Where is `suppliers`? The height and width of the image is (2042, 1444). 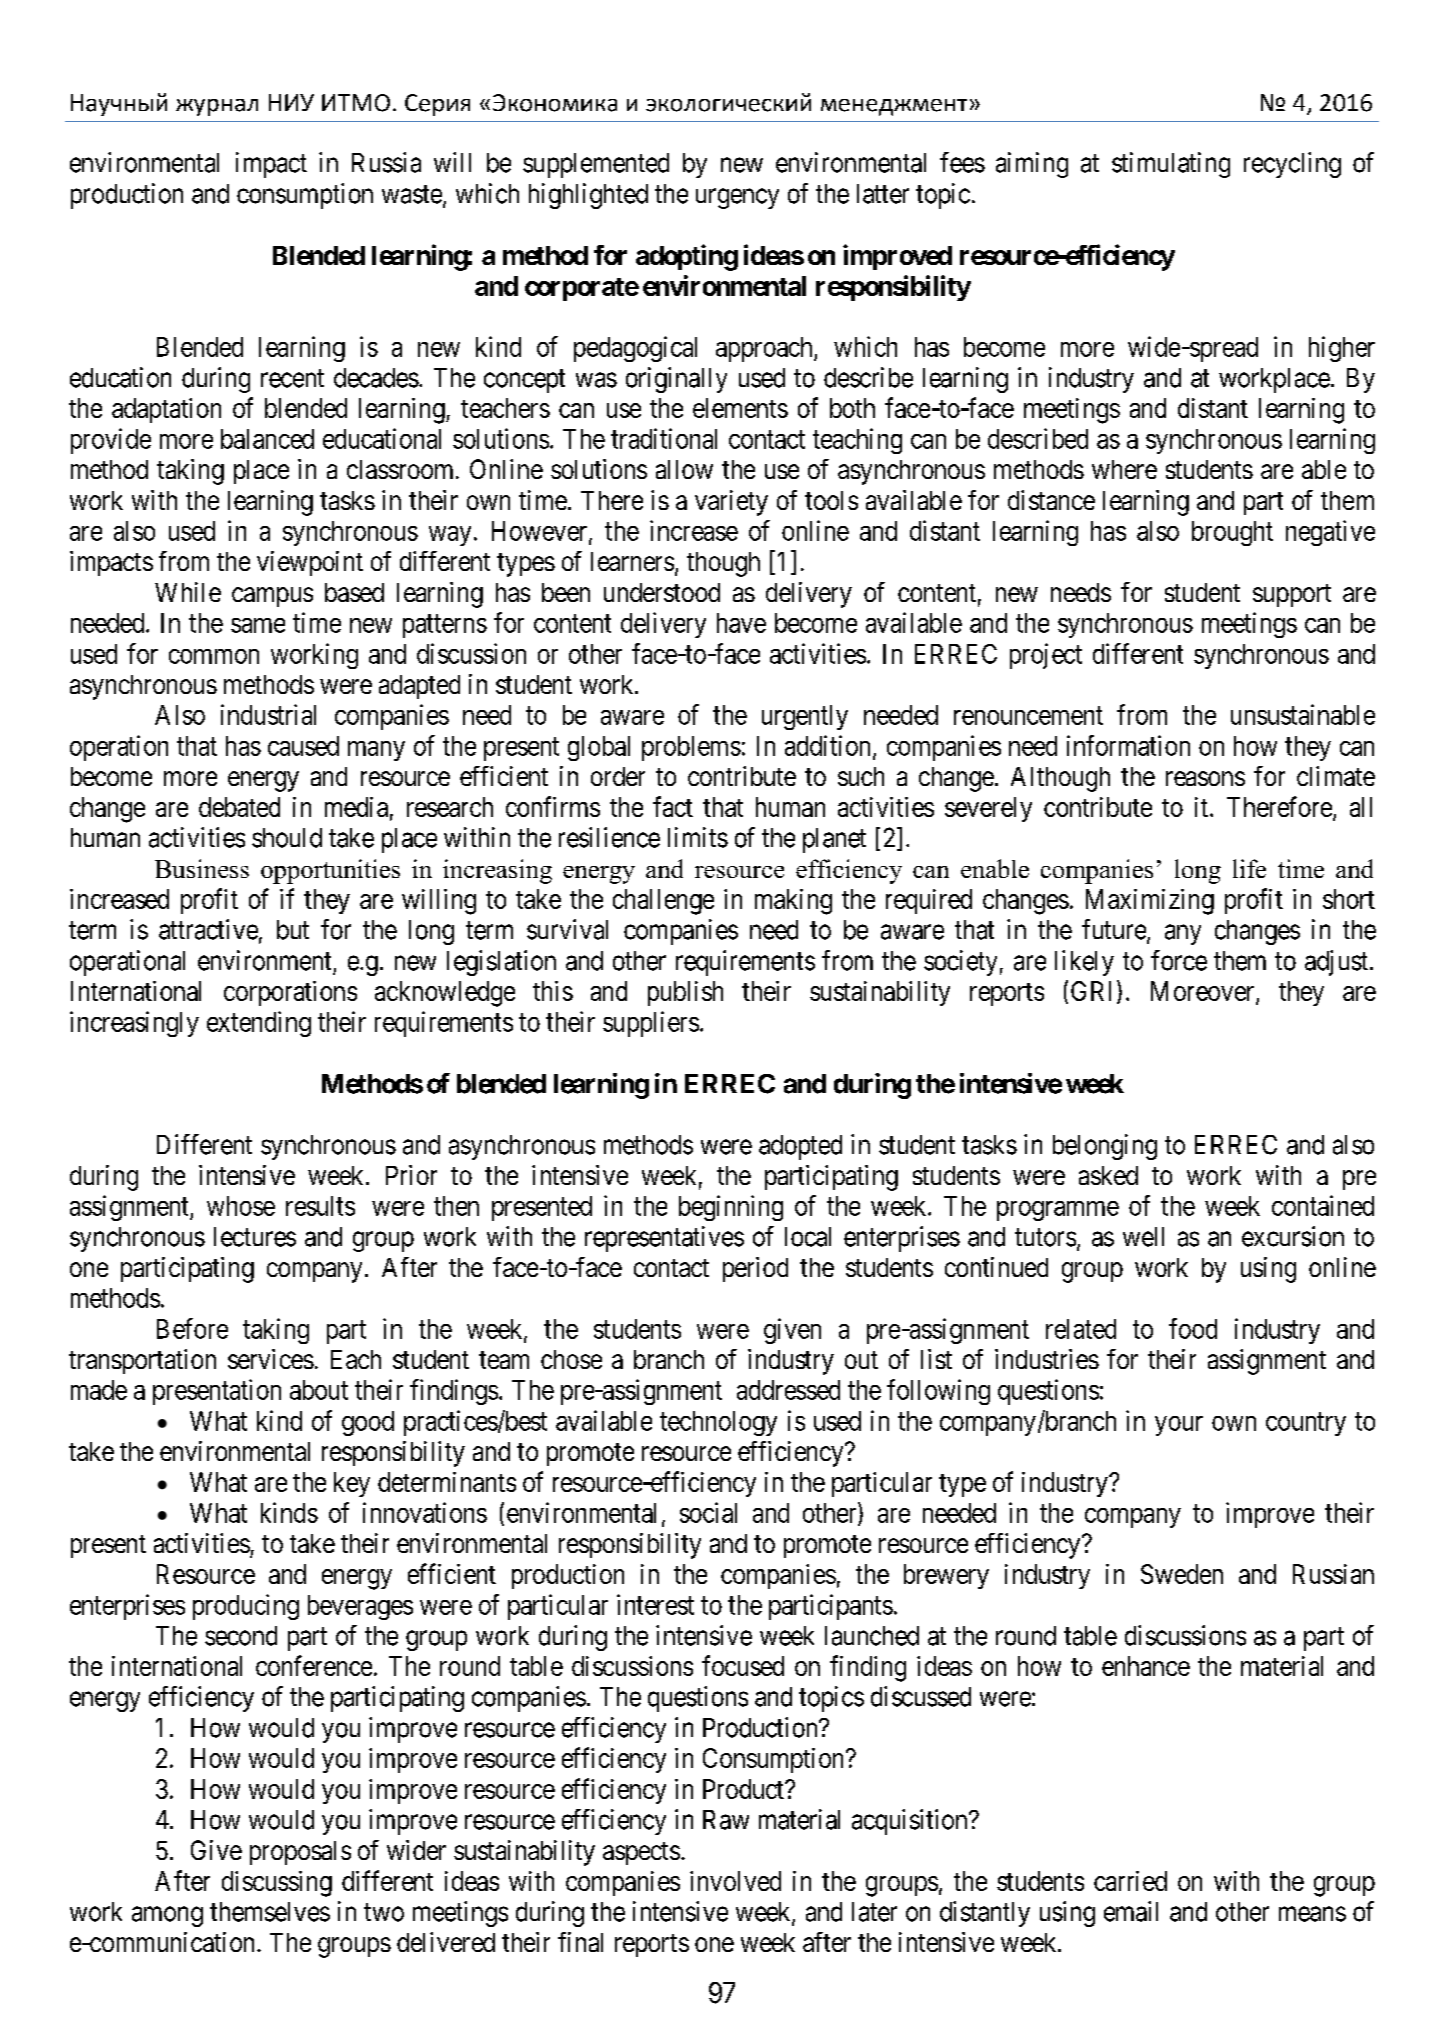
suppliers is located at coordinates (651, 1024).
